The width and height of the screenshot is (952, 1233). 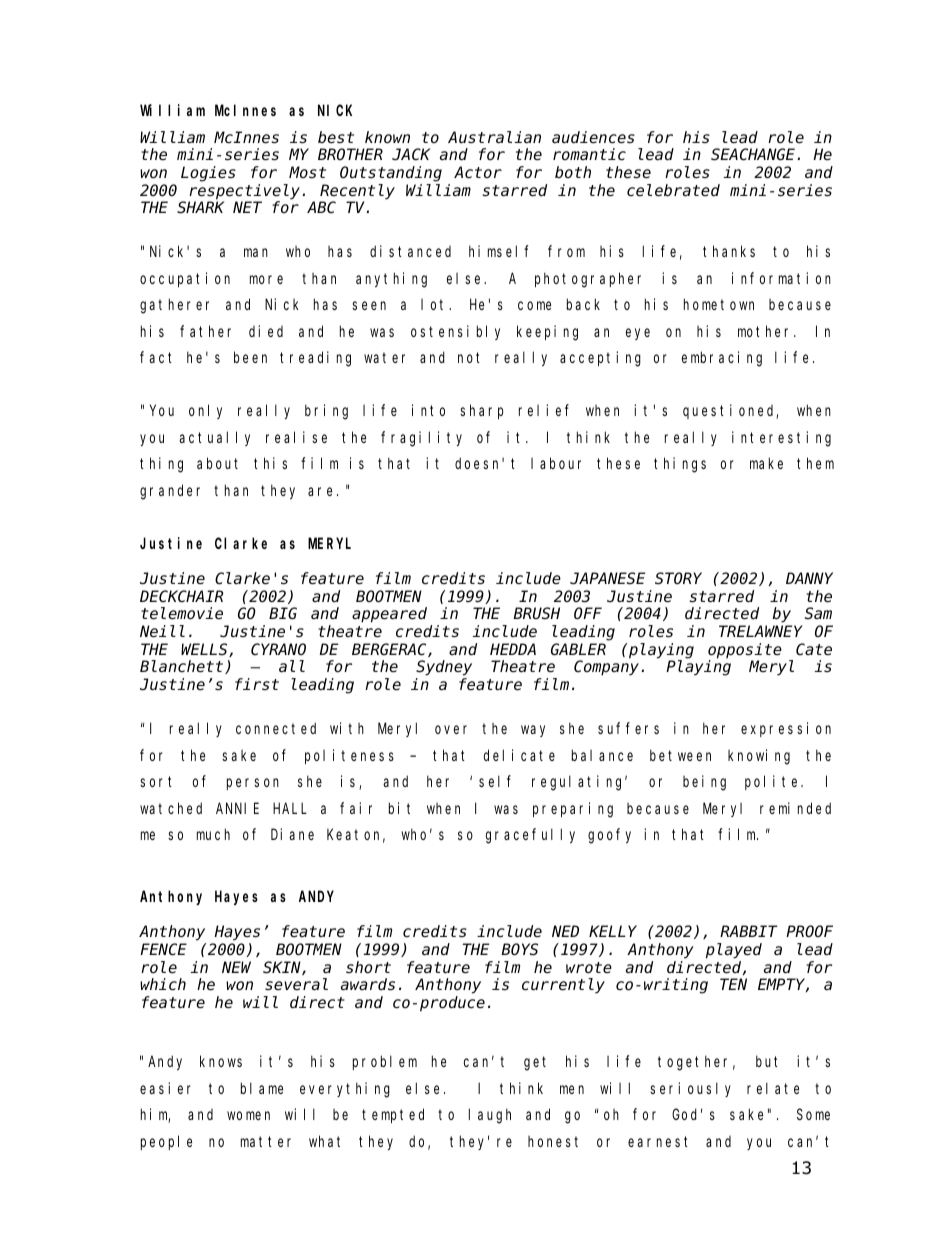 I want to click on celebrated, so click(x=673, y=190).
